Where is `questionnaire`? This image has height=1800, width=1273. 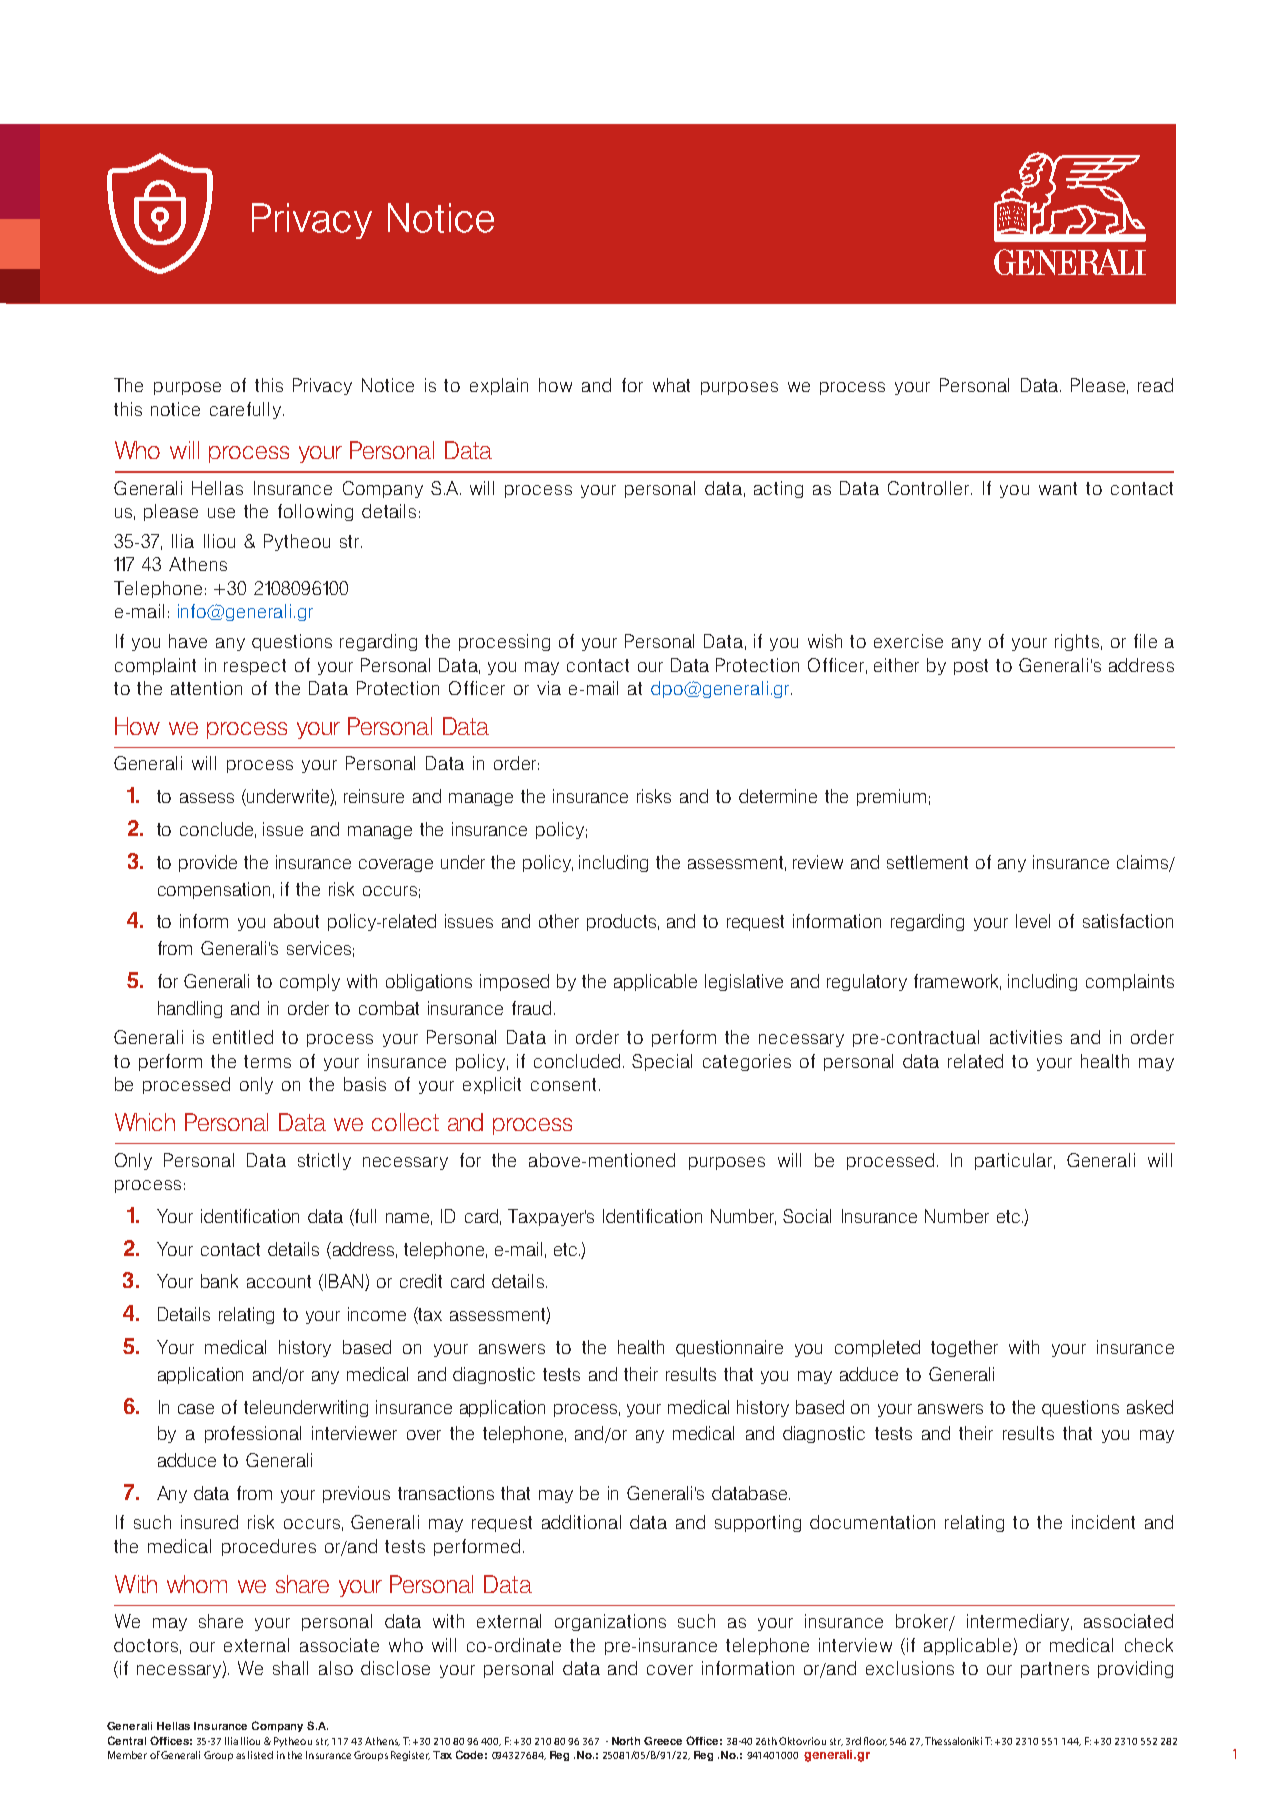 questionnaire is located at coordinates (729, 1348).
